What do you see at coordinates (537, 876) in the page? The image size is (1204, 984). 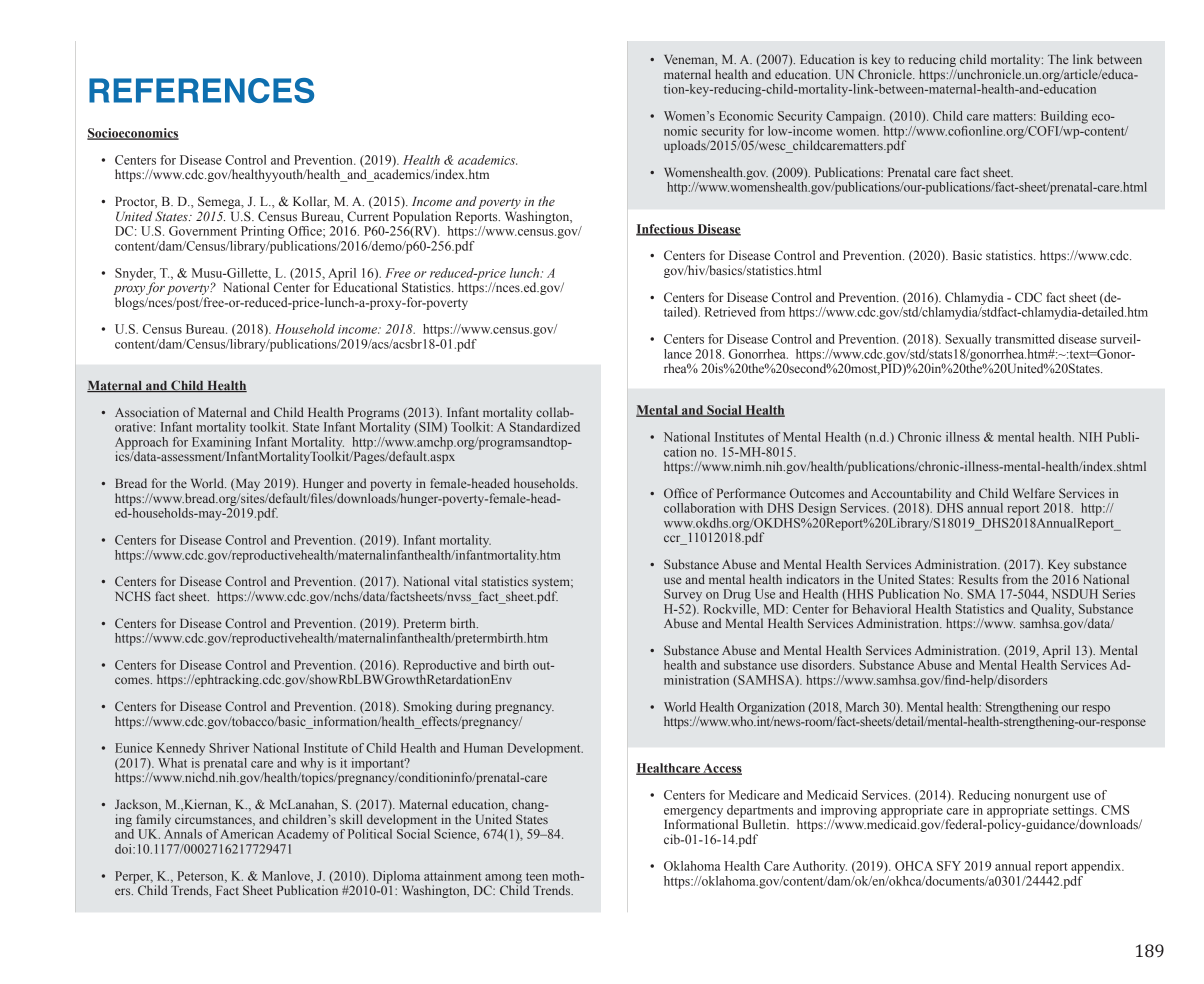 I see `teen` at bounding box center [537, 876].
